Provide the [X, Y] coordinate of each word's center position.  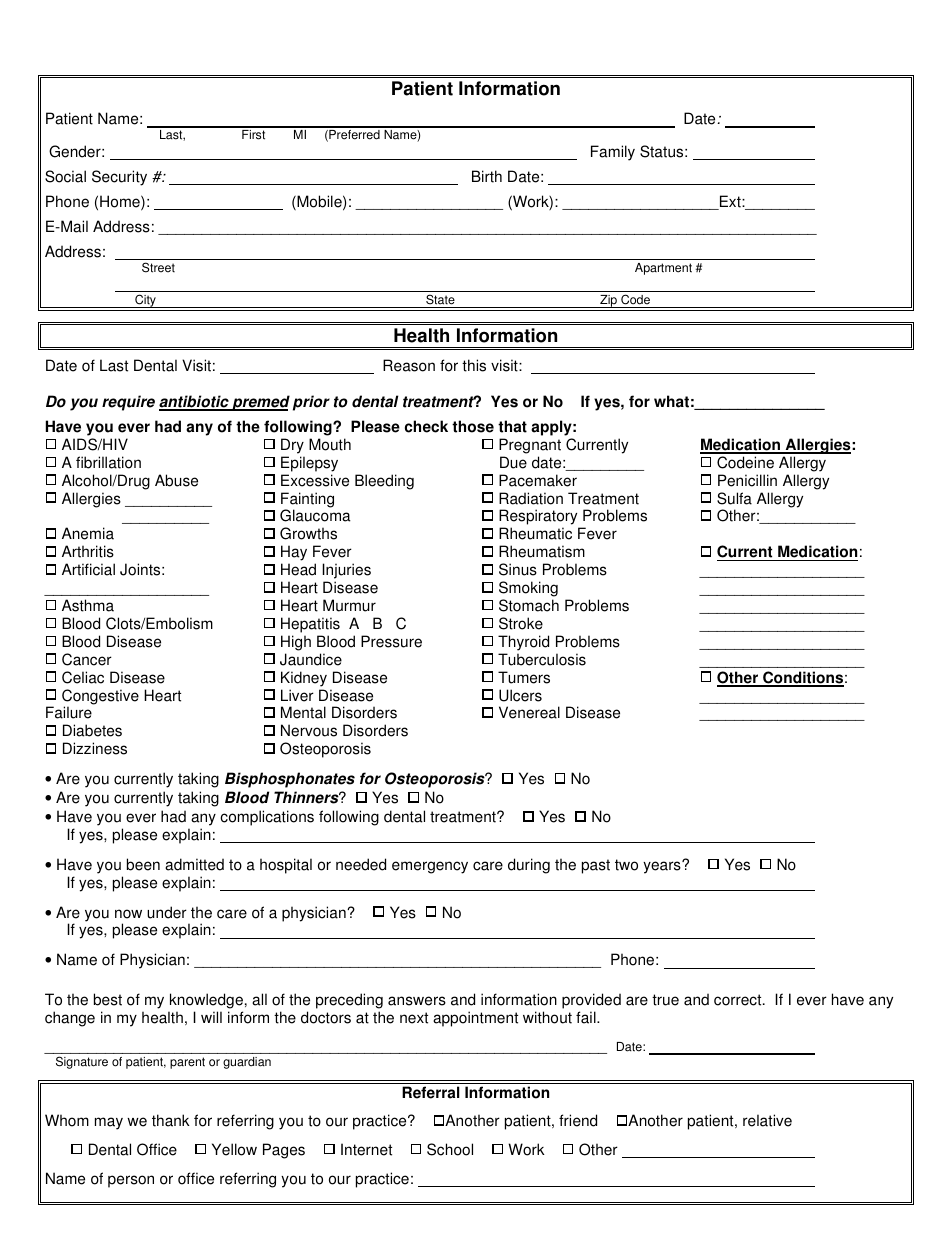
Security [119, 178]
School [450, 1149]
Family [613, 153]
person [131, 1181]
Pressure [391, 641]
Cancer [87, 659]
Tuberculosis [542, 659]
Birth [487, 176]
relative [767, 1120]
